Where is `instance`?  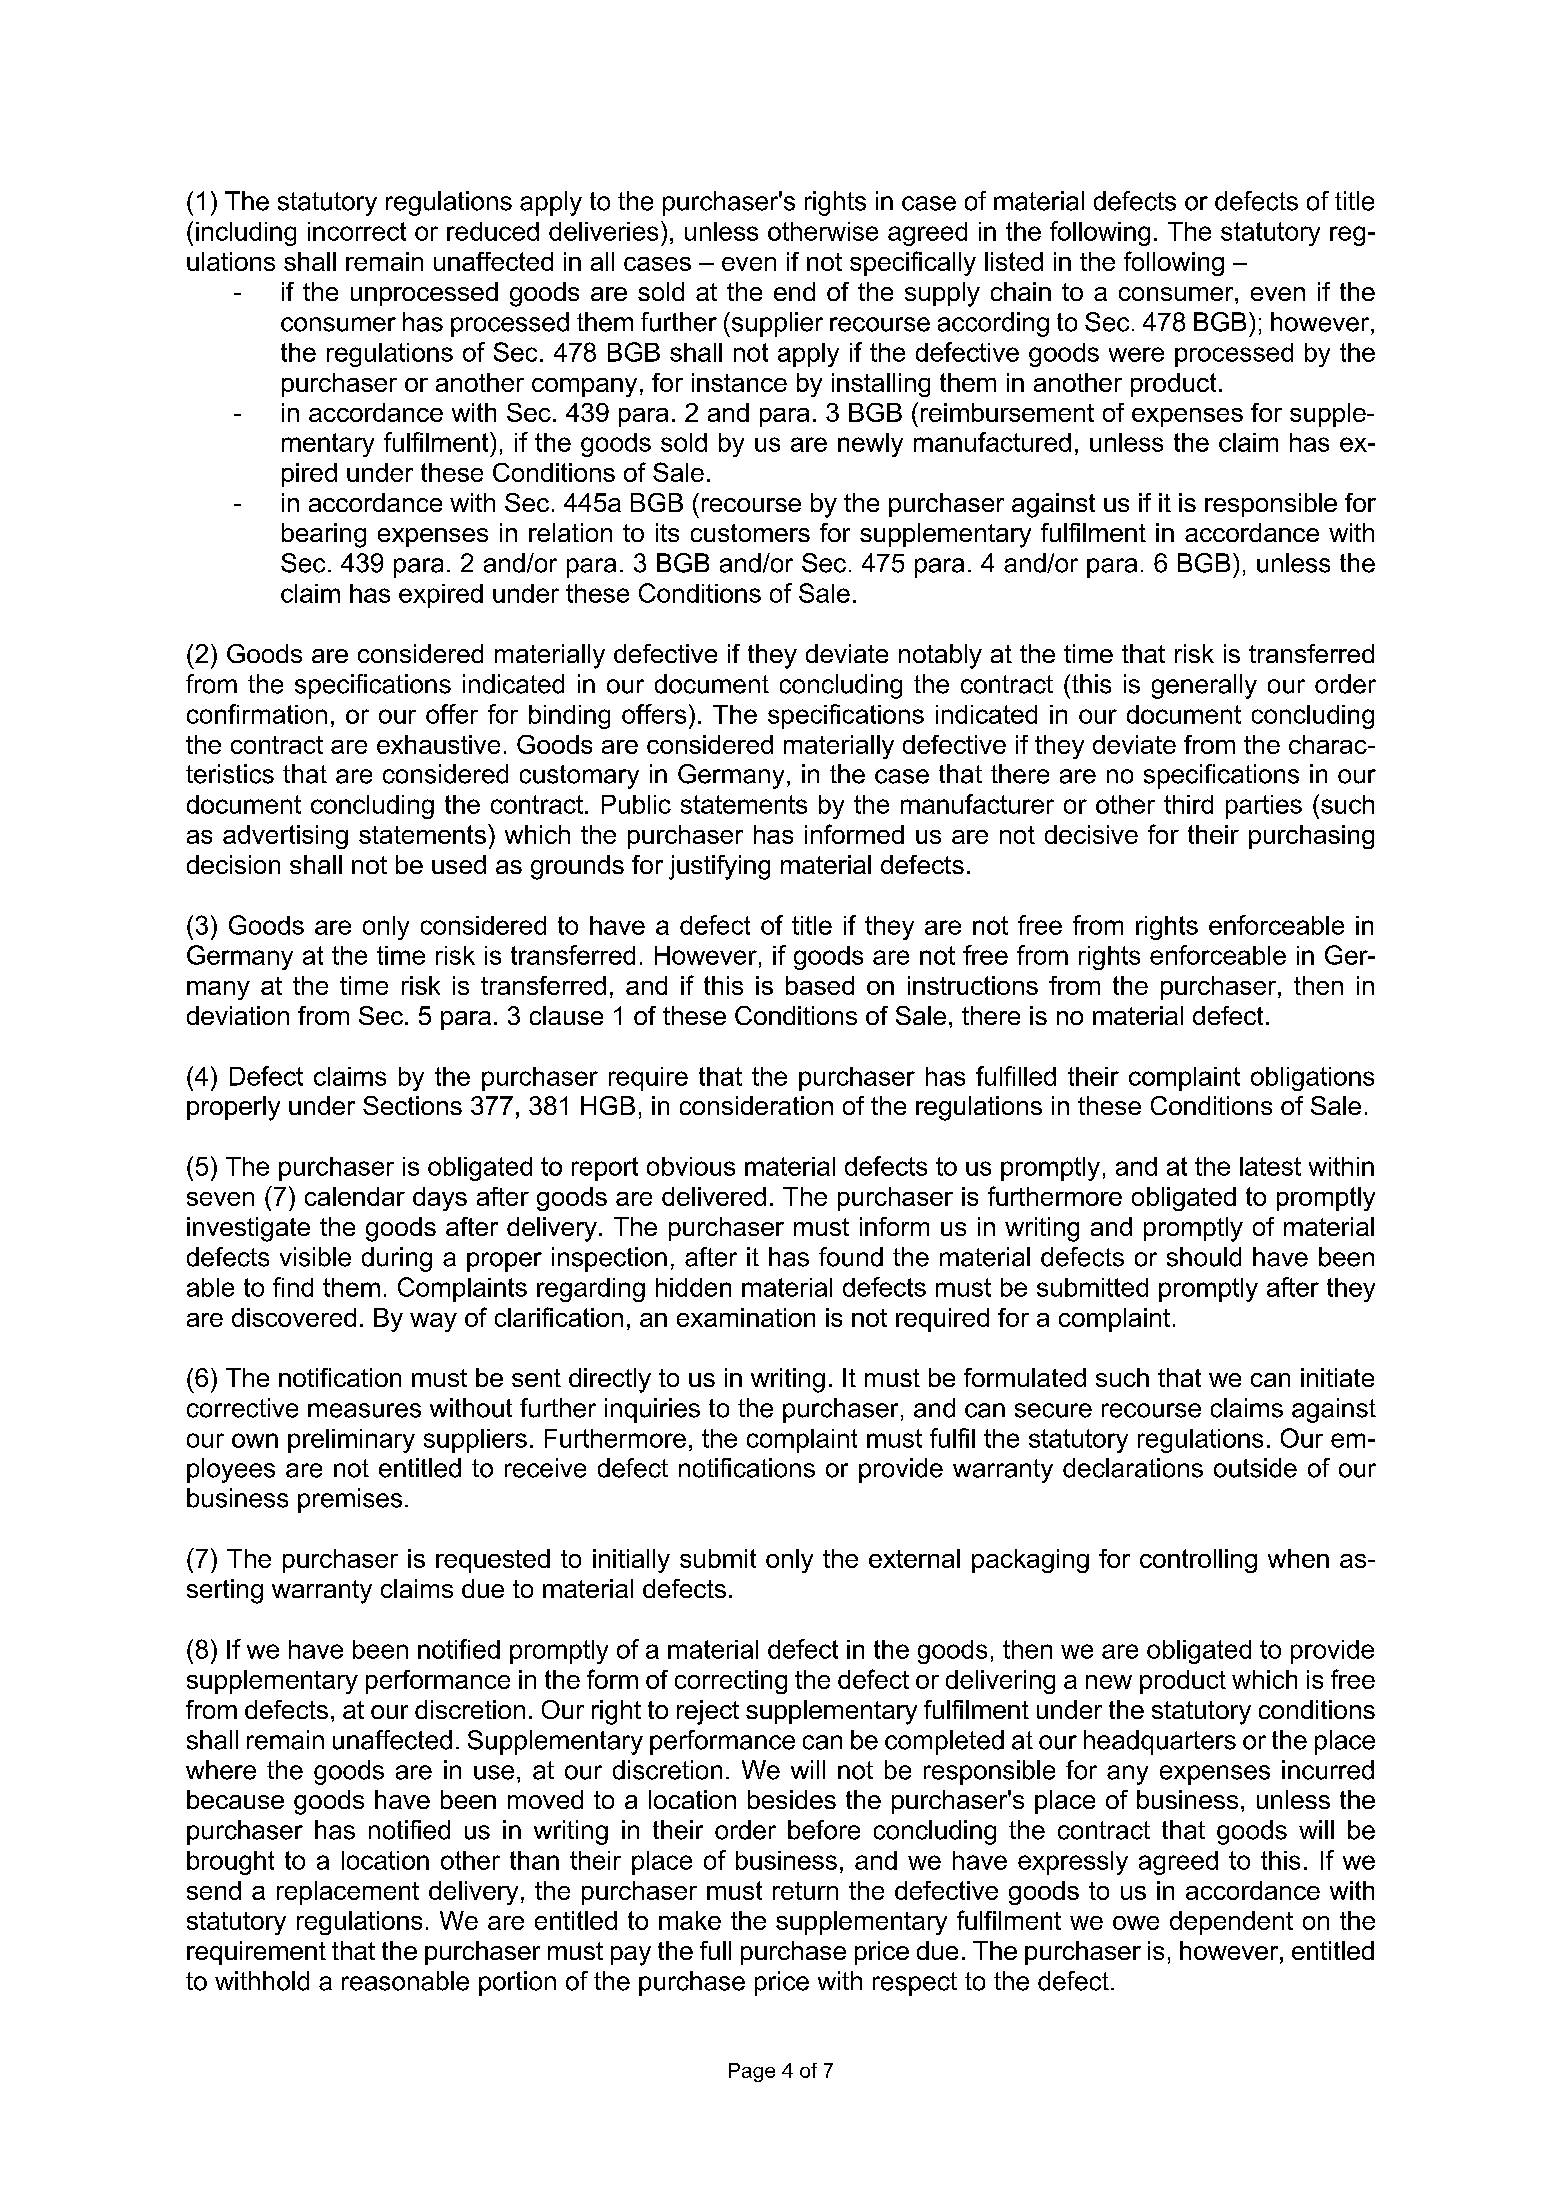
instance is located at coordinates (739, 382).
